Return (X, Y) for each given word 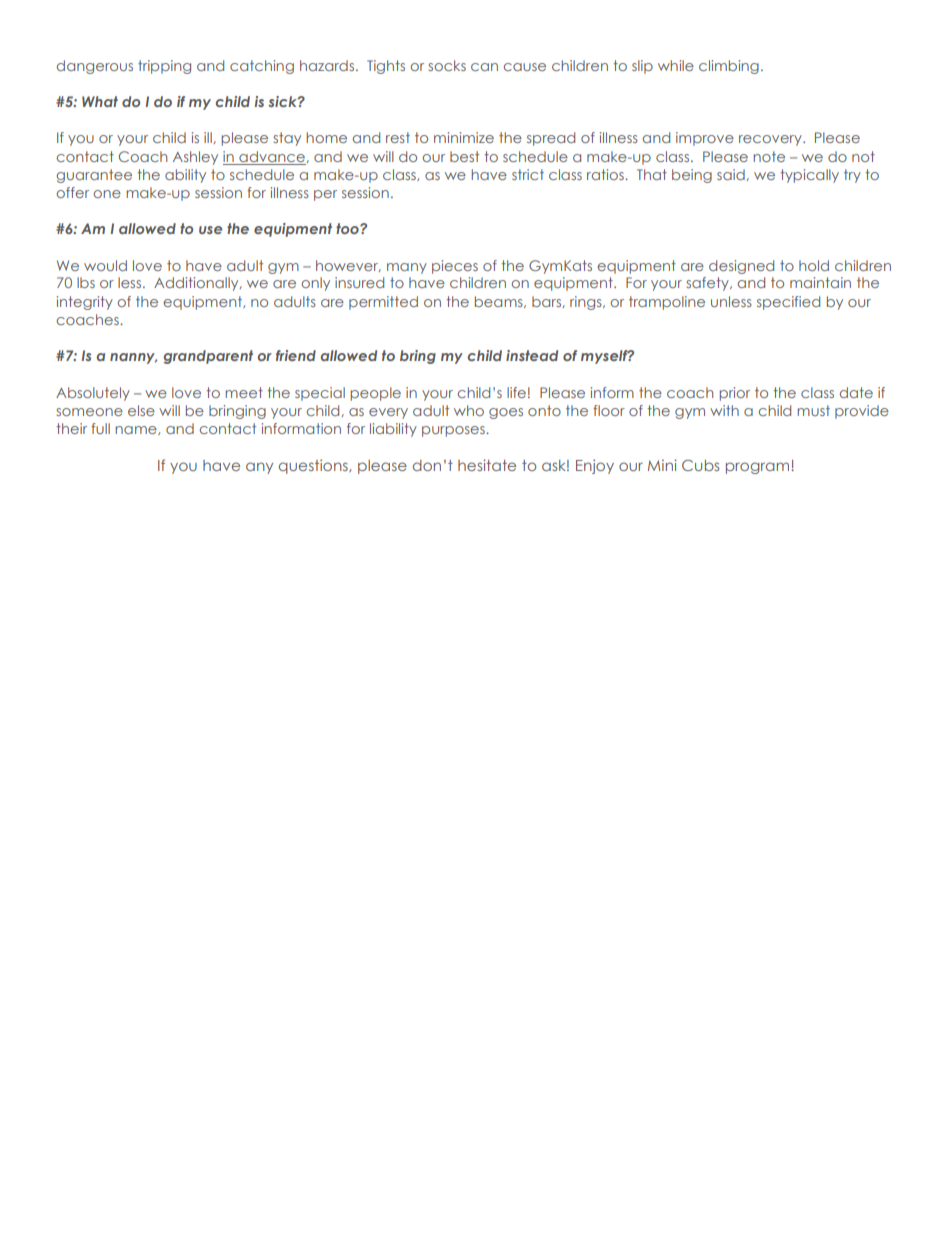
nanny (133, 358)
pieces (455, 267)
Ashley (195, 158)
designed (741, 267)
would (105, 265)
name (137, 430)
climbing (729, 67)
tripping (164, 67)
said (731, 174)
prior (735, 394)
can (484, 67)
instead (532, 355)
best (464, 156)
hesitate (487, 465)
